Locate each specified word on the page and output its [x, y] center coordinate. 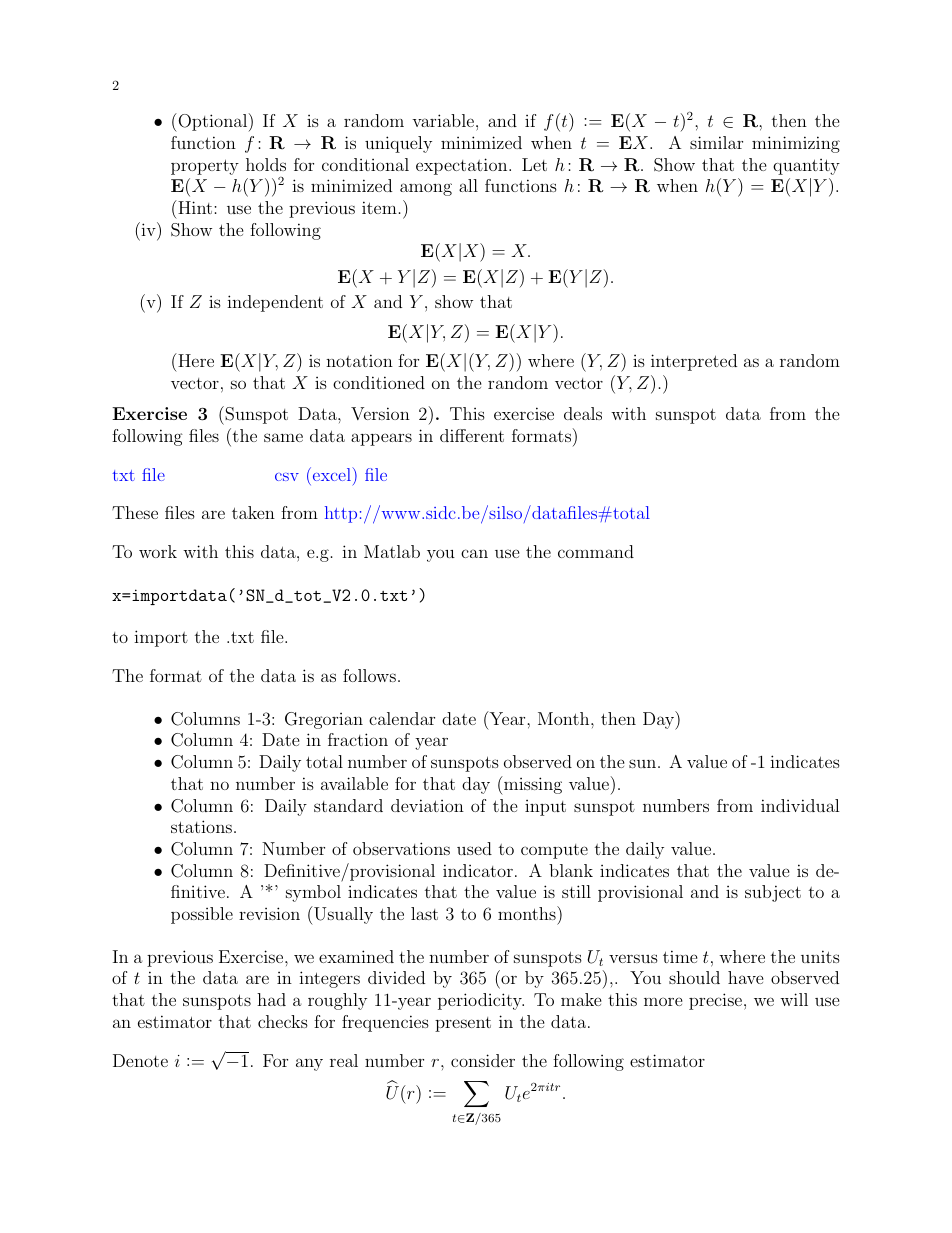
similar [716, 142]
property [205, 167]
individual [800, 805]
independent [275, 303]
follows [369, 675]
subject [773, 893]
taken [253, 512]
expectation [463, 166]
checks [283, 1021]
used [474, 848]
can [474, 553]
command [596, 551]
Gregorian [324, 720]
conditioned [379, 382]
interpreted [694, 362]
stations [201, 826]
